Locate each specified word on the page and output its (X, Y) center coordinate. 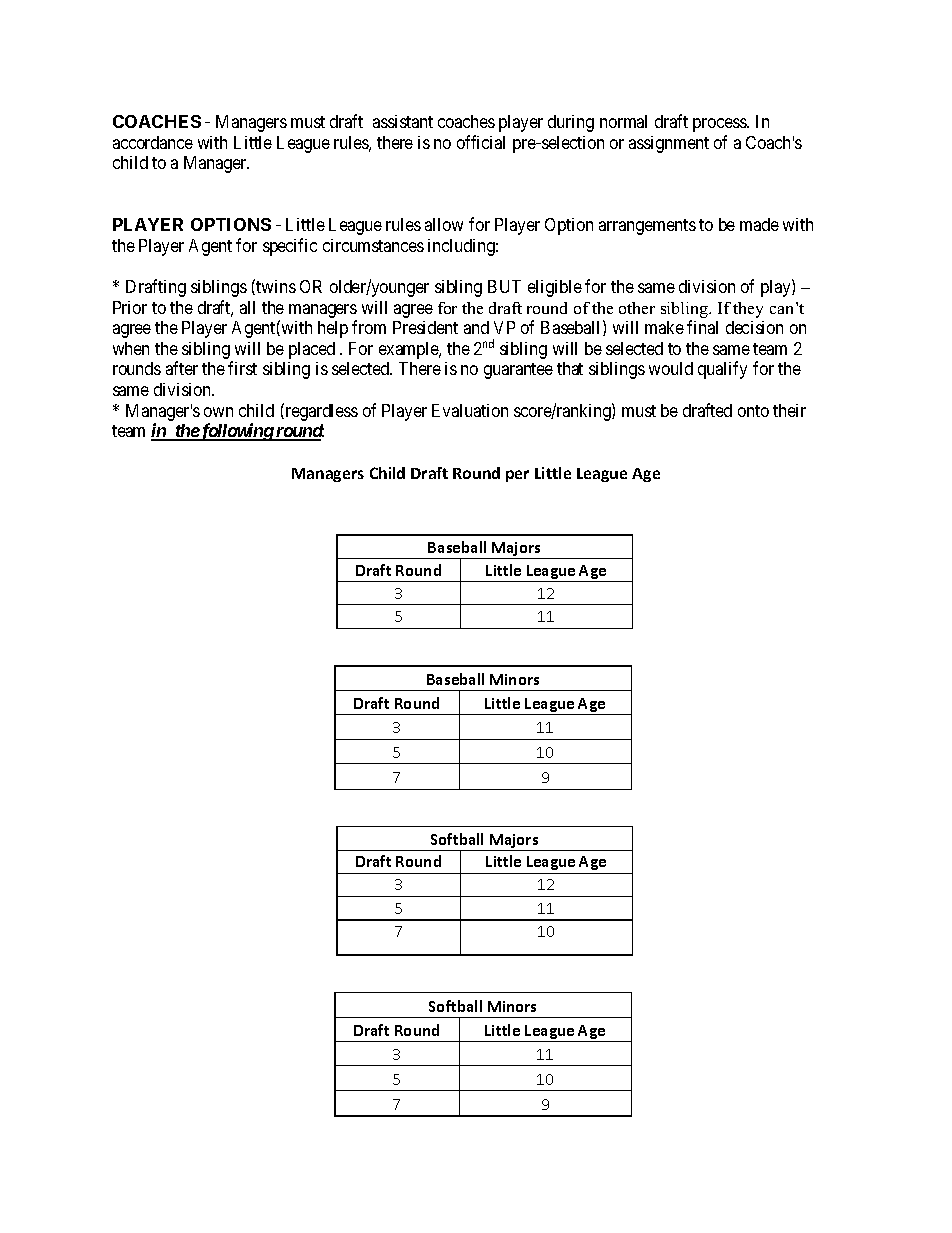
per (517, 476)
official (481, 142)
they (748, 310)
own (218, 412)
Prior (130, 307)
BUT (504, 286)
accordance (153, 142)
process (720, 125)
